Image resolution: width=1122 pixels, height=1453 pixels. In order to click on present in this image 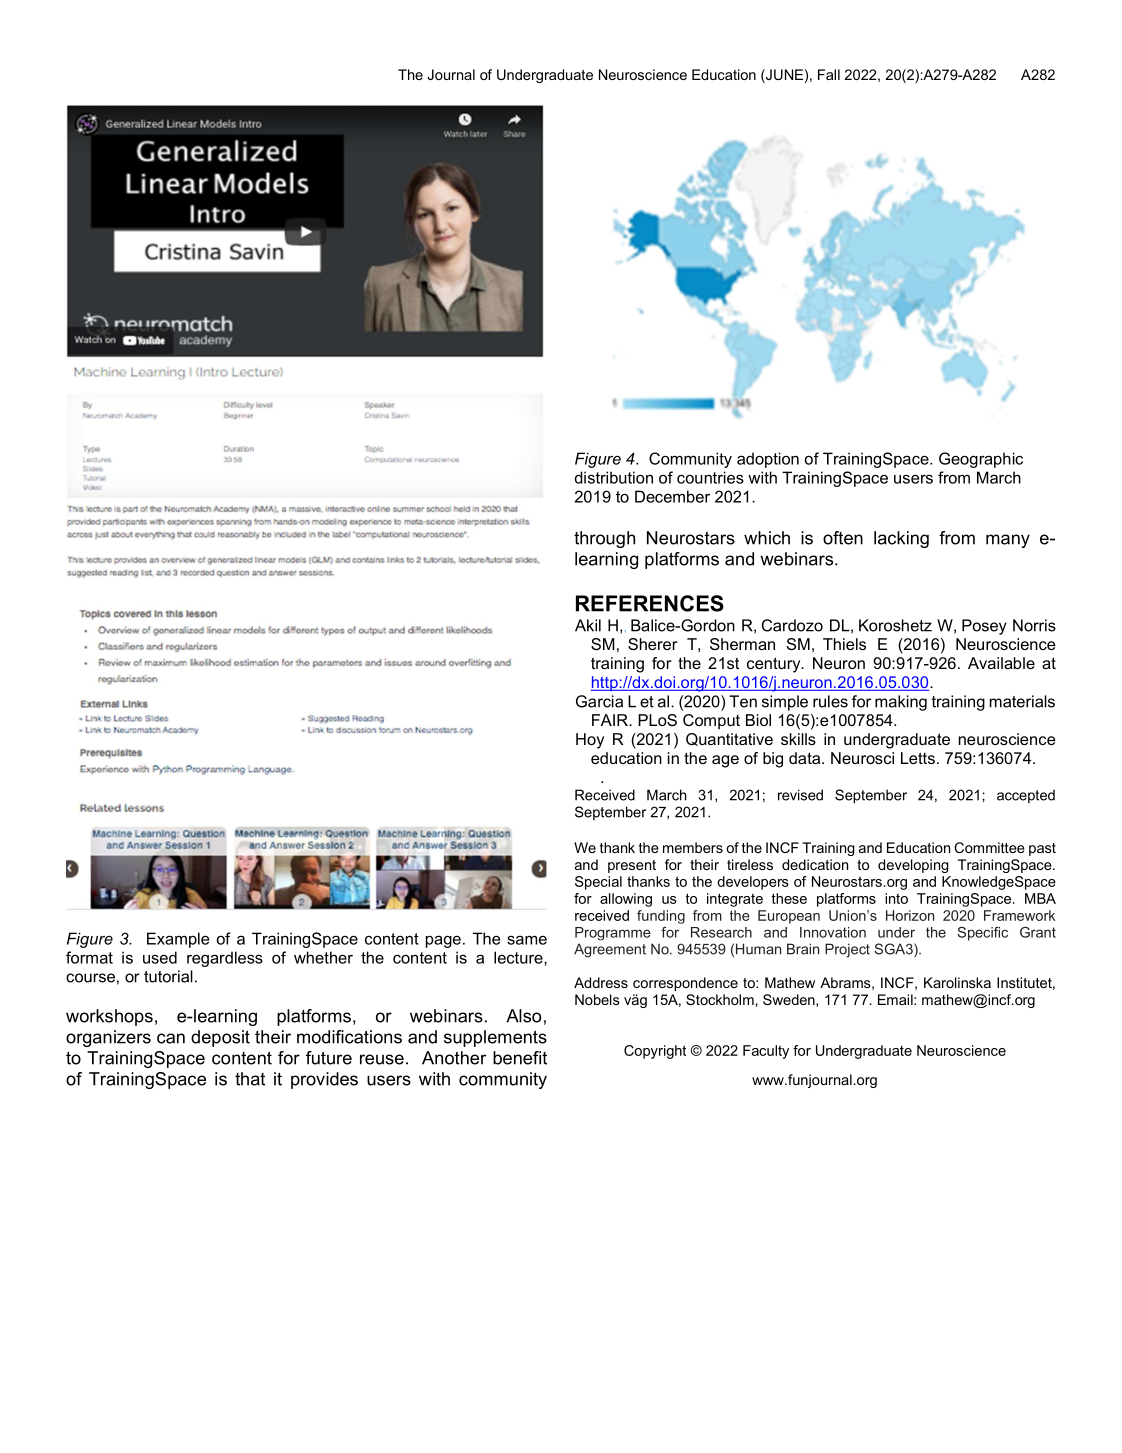, I will do `click(632, 866)`.
